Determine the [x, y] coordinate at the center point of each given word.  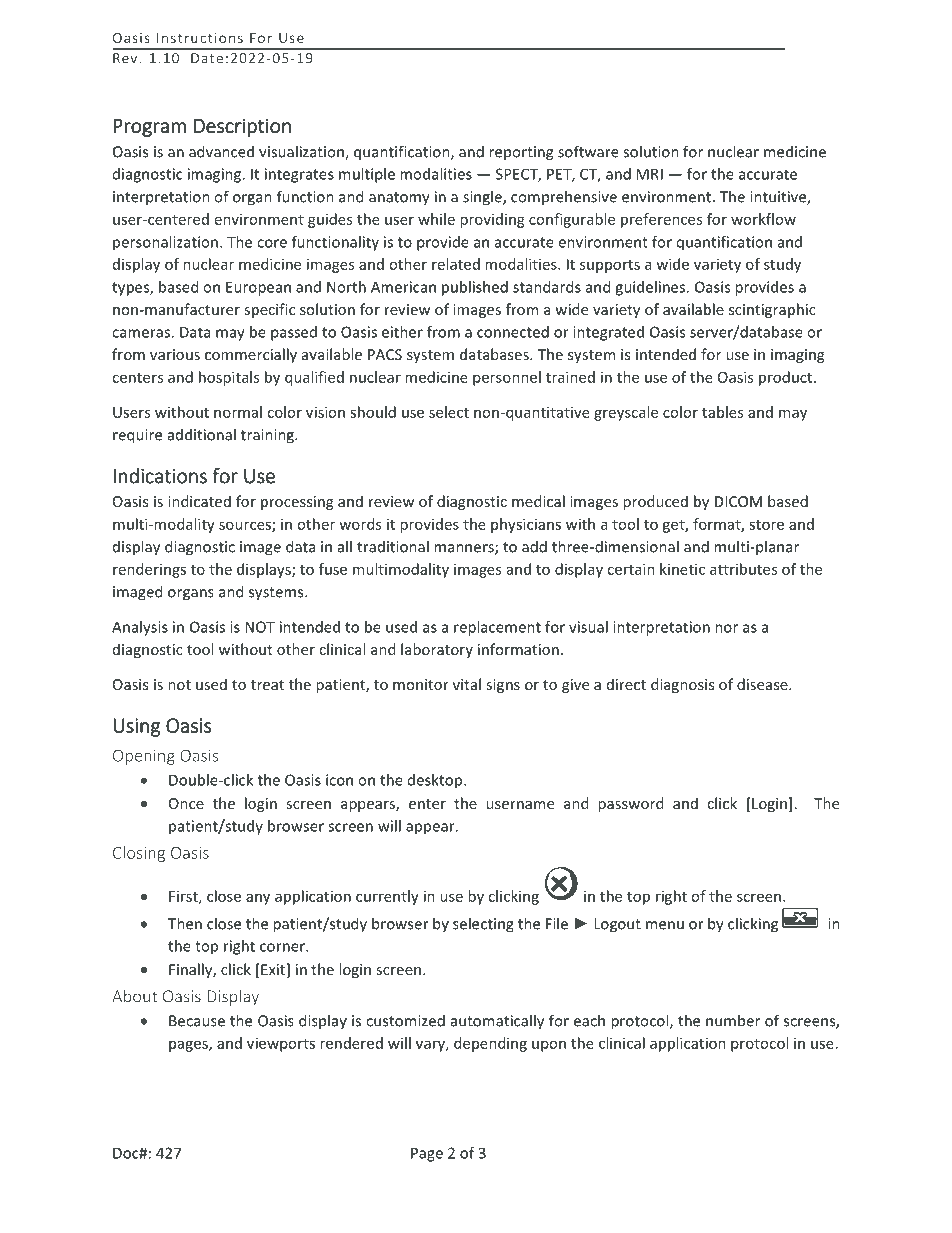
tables [722, 412]
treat [267, 685]
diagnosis [682, 685]
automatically [497, 1022]
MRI [649, 174]
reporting [521, 153]
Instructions [200, 37]
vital [467, 684]
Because [197, 1021]
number [733, 1020]
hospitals [229, 378]
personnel [507, 378]
